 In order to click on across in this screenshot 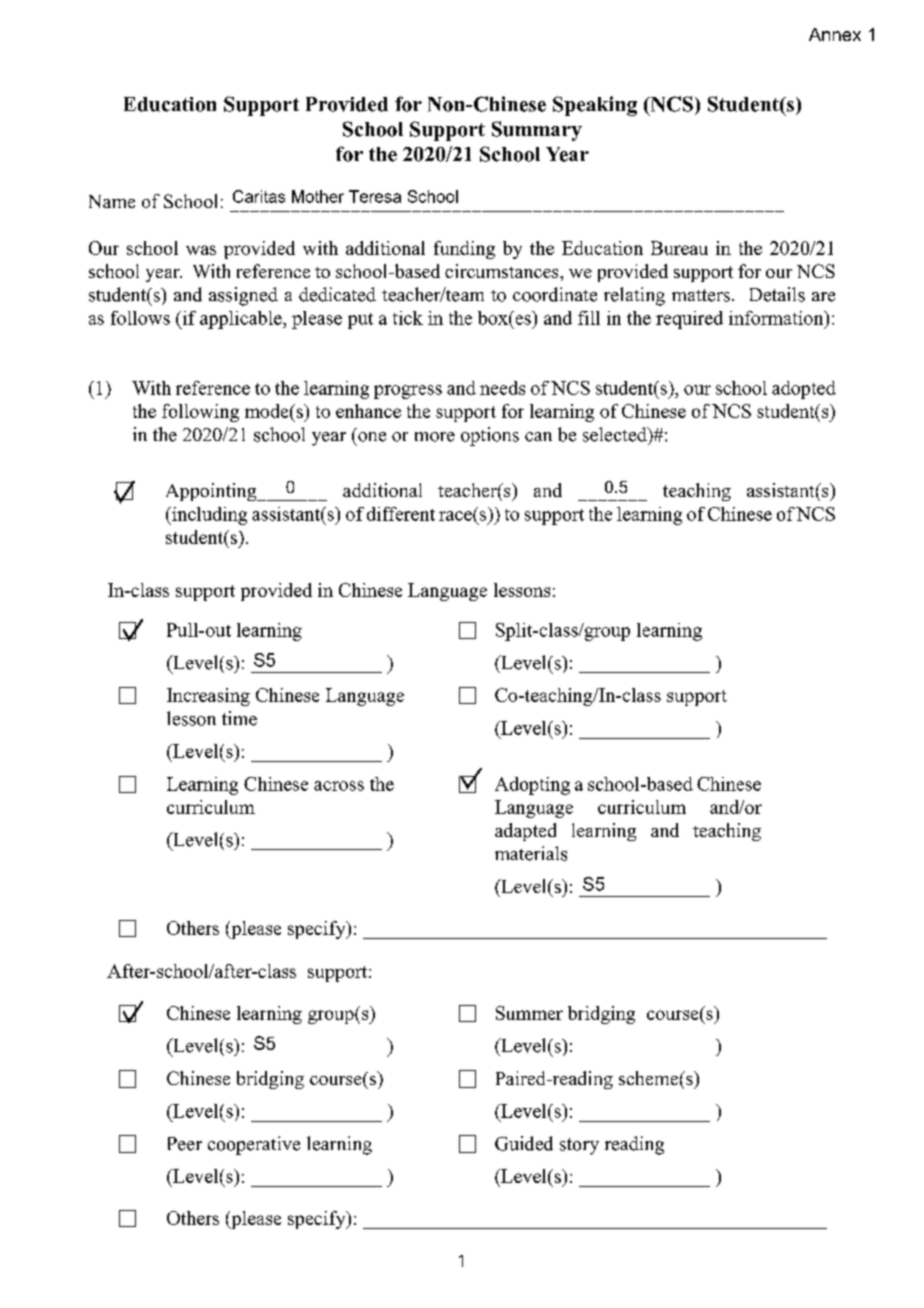, I will do `click(339, 786)`.
